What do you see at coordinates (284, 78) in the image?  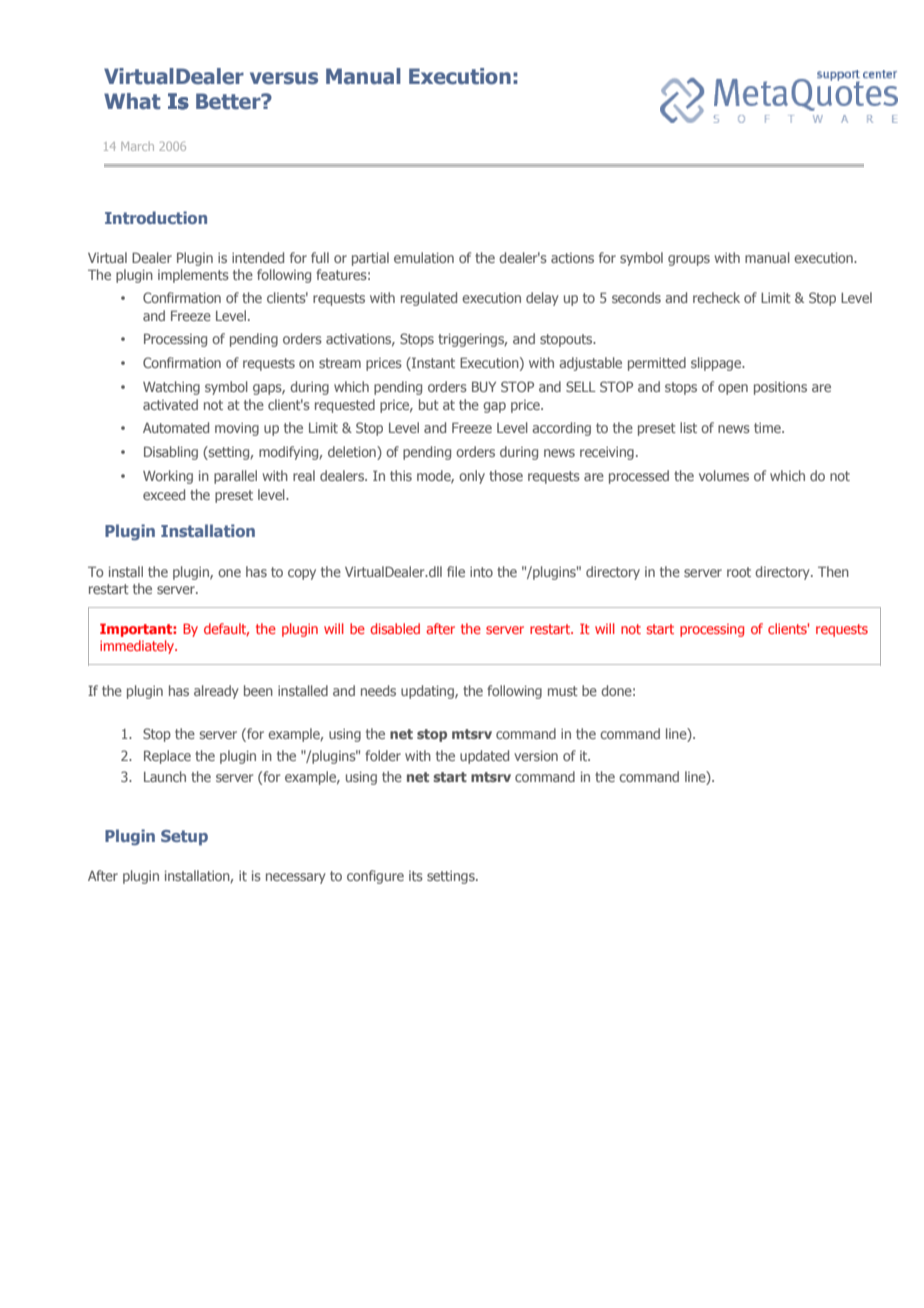 I see `versus` at bounding box center [284, 78].
